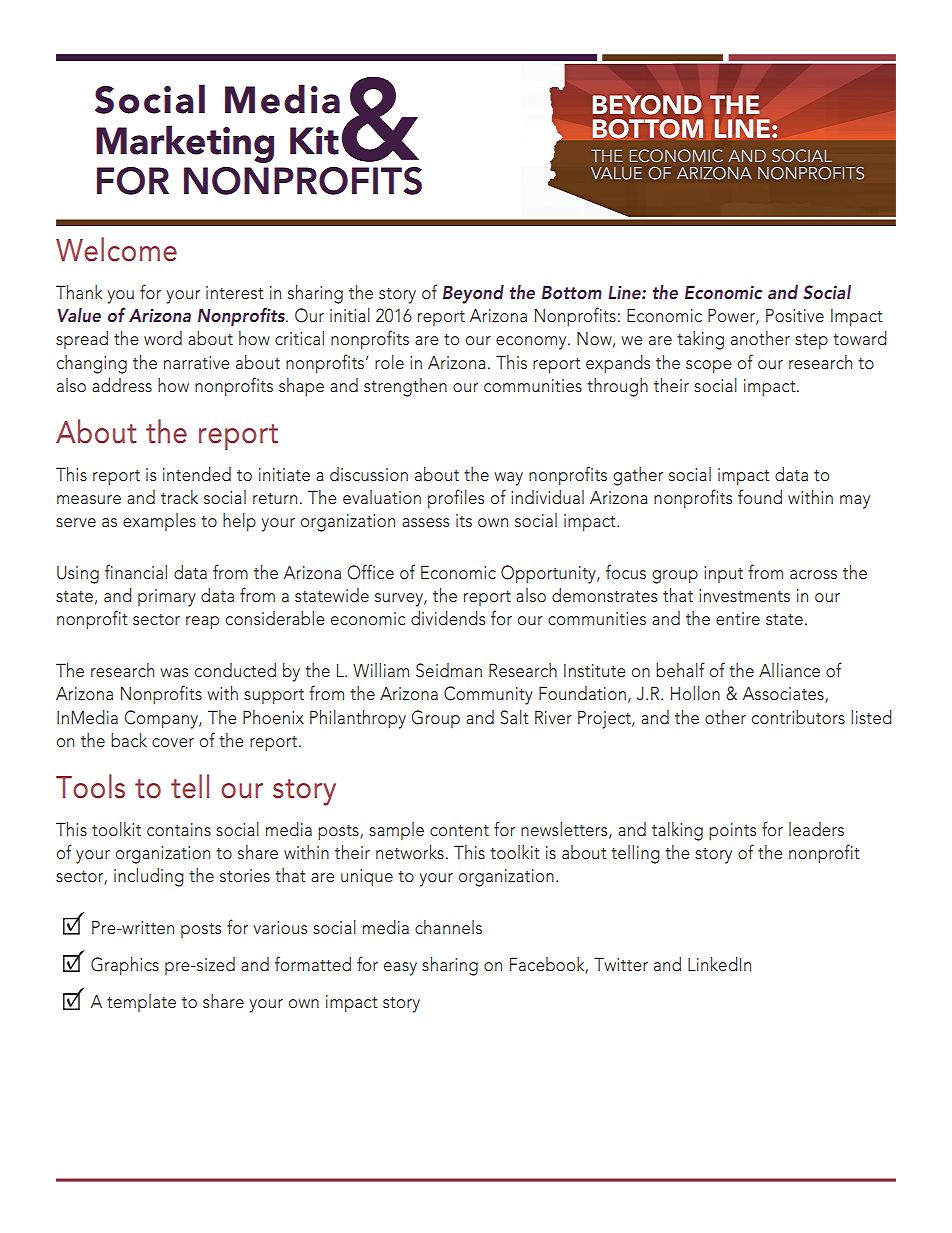 The image size is (952, 1233). What do you see at coordinates (179, 829) in the screenshot?
I see `contains` at bounding box center [179, 829].
